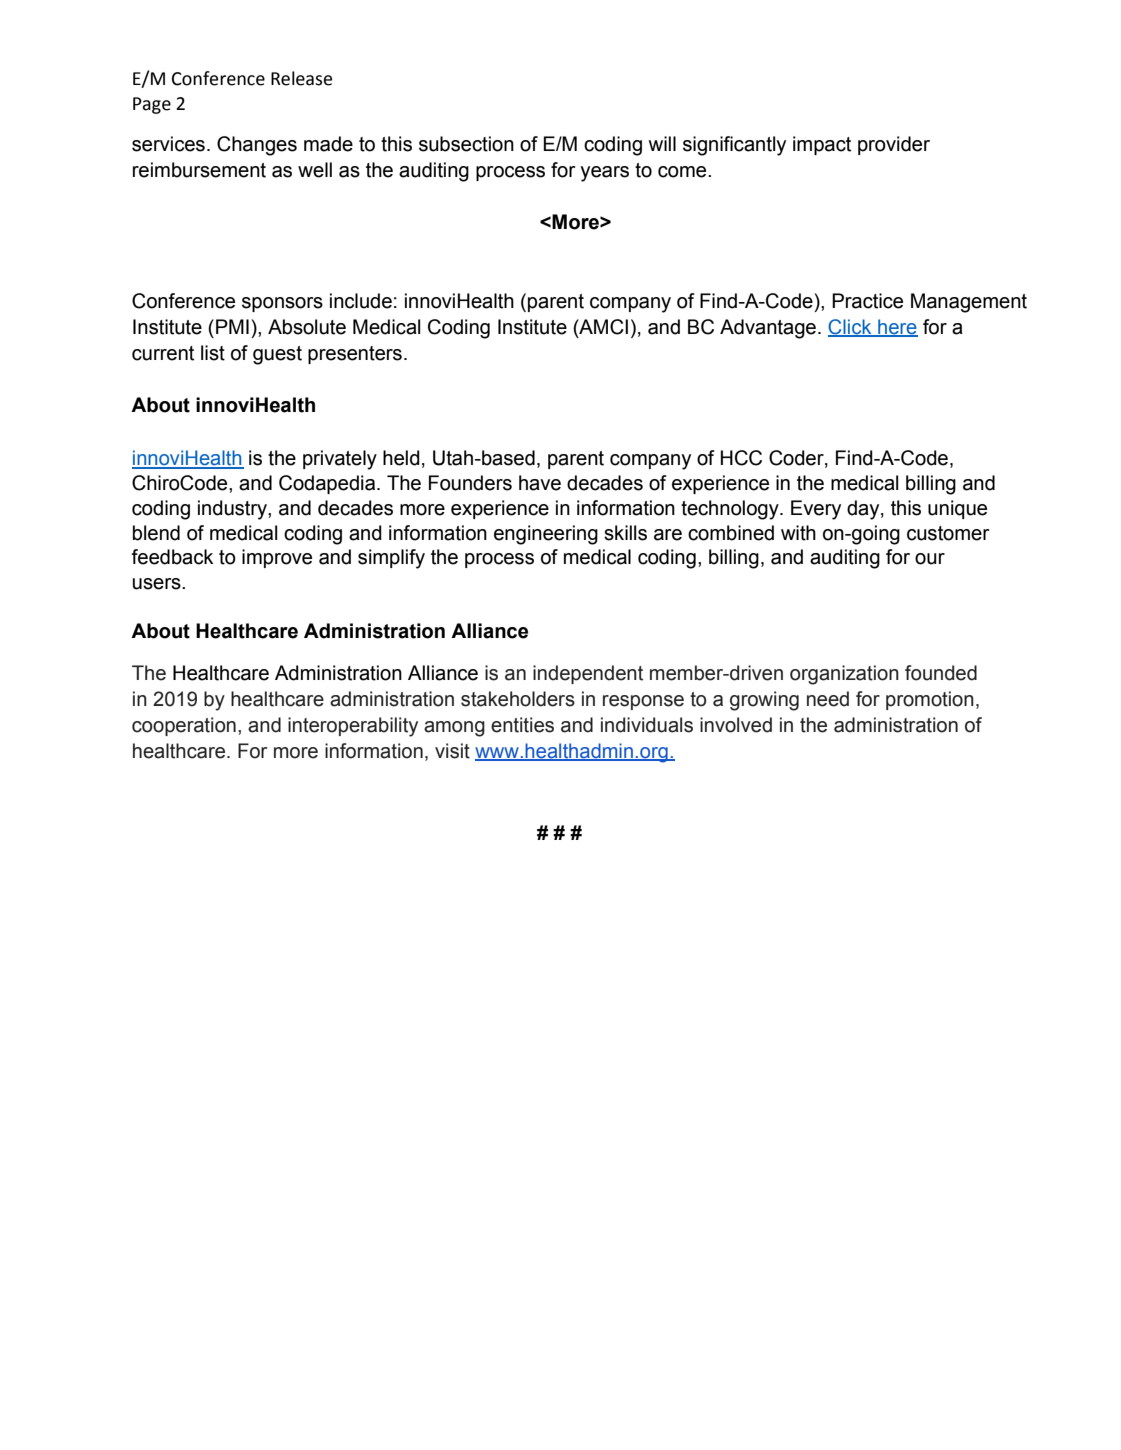  I want to click on improve, so click(277, 558).
